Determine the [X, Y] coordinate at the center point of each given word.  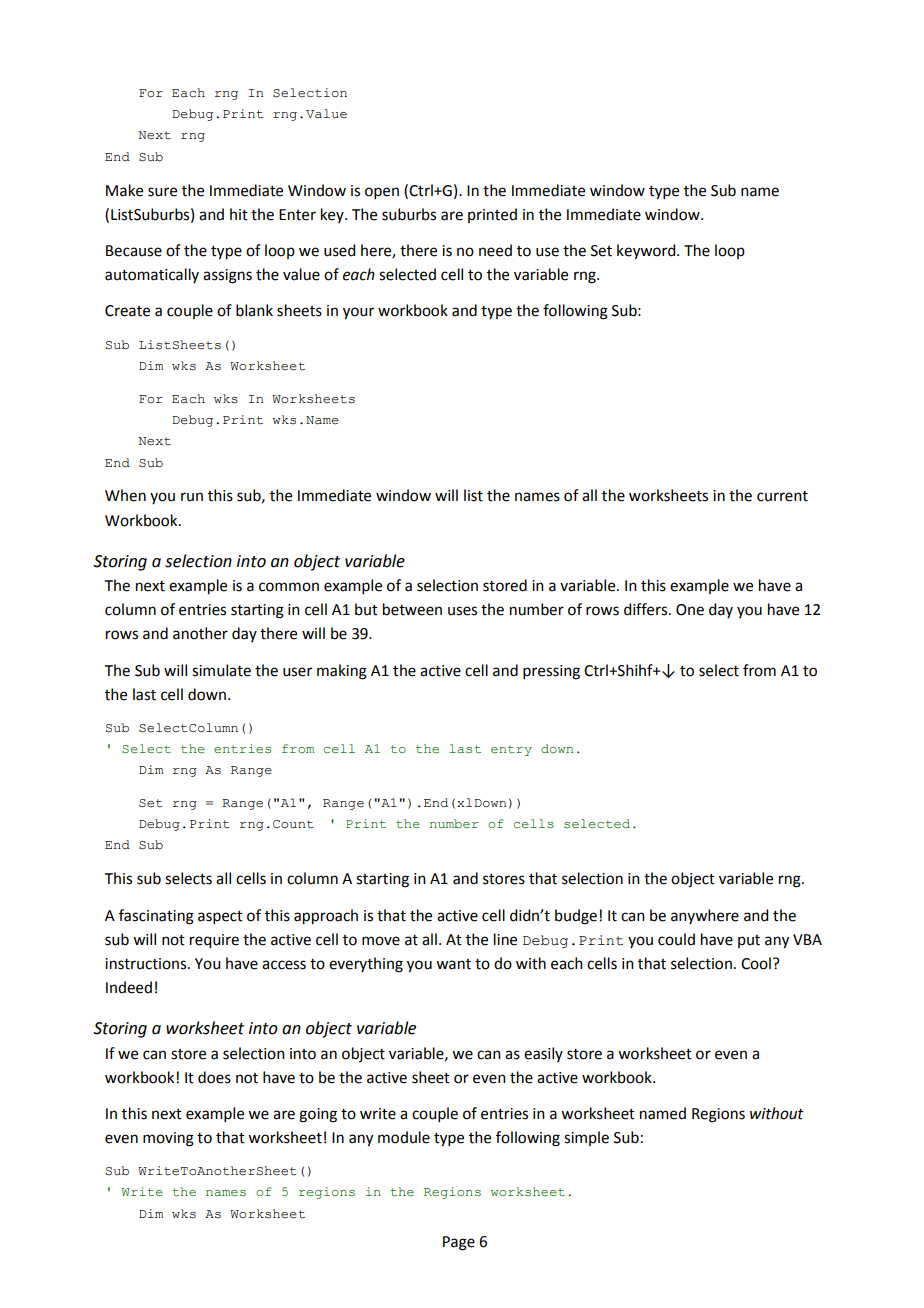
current [782, 496]
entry [511, 750]
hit [239, 214]
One [690, 610]
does [214, 1077]
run [192, 497]
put [749, 941]
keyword [647, 252]
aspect [220, 917]
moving [168, 1139]
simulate [221, 670]
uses [462, 611]
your [358, 313]
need [495, 250]
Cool [756, 963]
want [453, 964]
